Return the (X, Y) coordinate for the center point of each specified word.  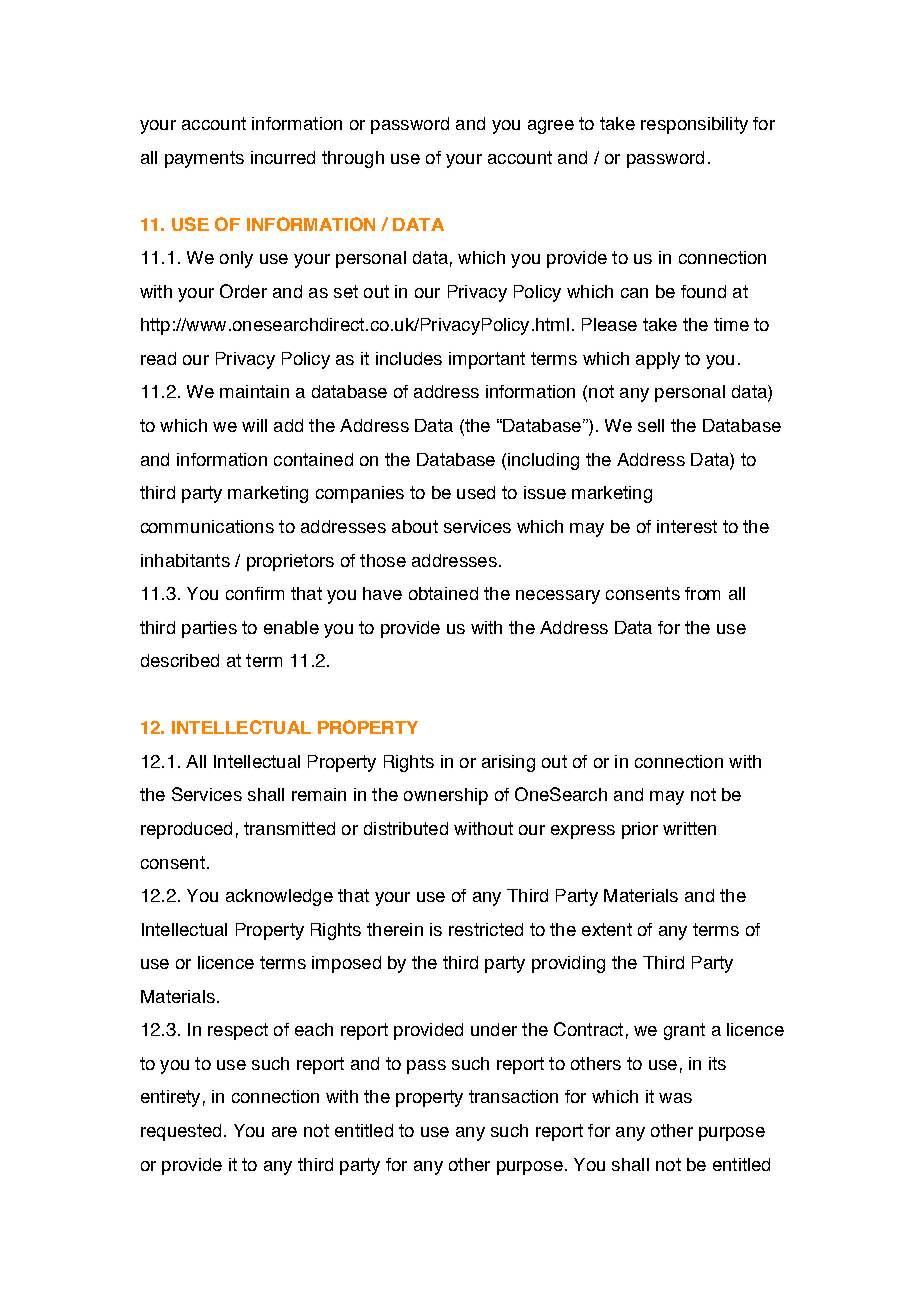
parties (209, 629)
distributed (406, 828)
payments (204, 159)
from (702, 593)
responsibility (694, 125)
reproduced (186, 830)
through (353, 159)
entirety (170, 1098)
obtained (443, 593)
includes (409, 358)
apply (658, 360)
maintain (254, 391)
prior (640, 830)
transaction (513, 1096)
